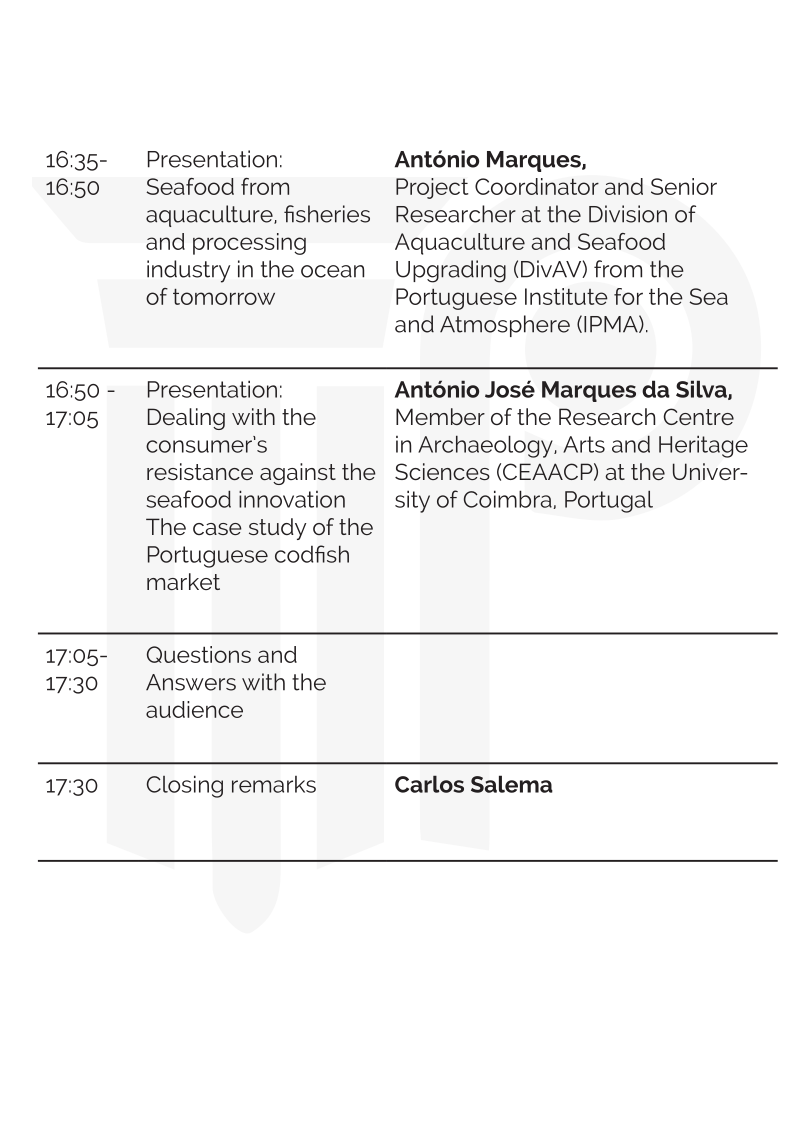  Describe the element at coordinates (185, 787) in the screenshot. I see `Closing` at that location.
